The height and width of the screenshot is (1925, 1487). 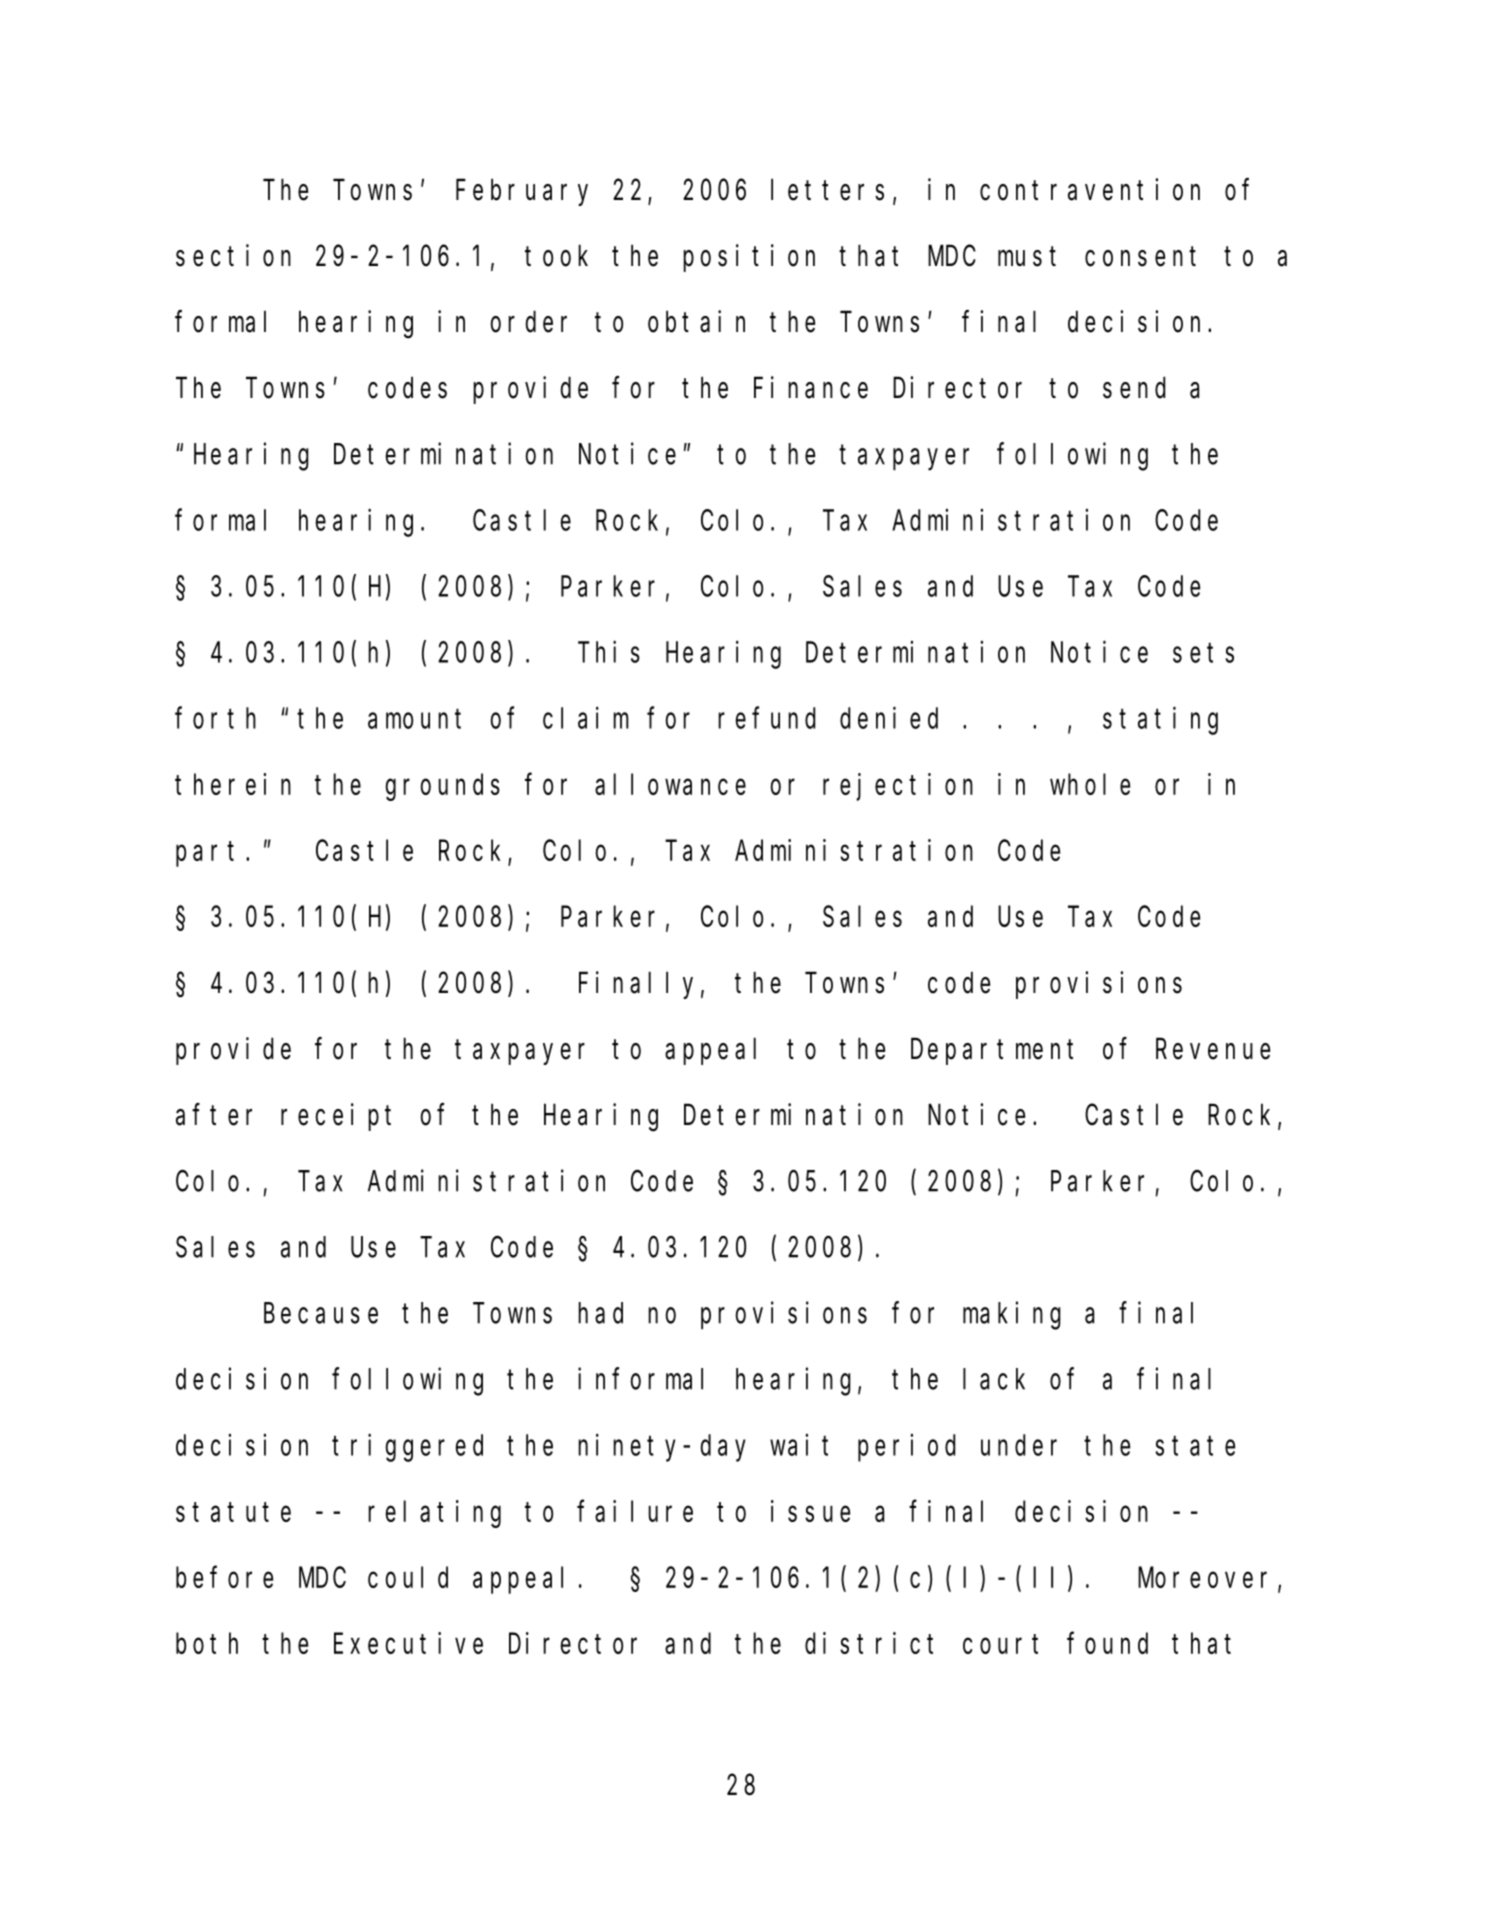 What do you see at coordinates (321, 1314) in the screenshot?
I see `Because` at bounding box center [321, 1314].
